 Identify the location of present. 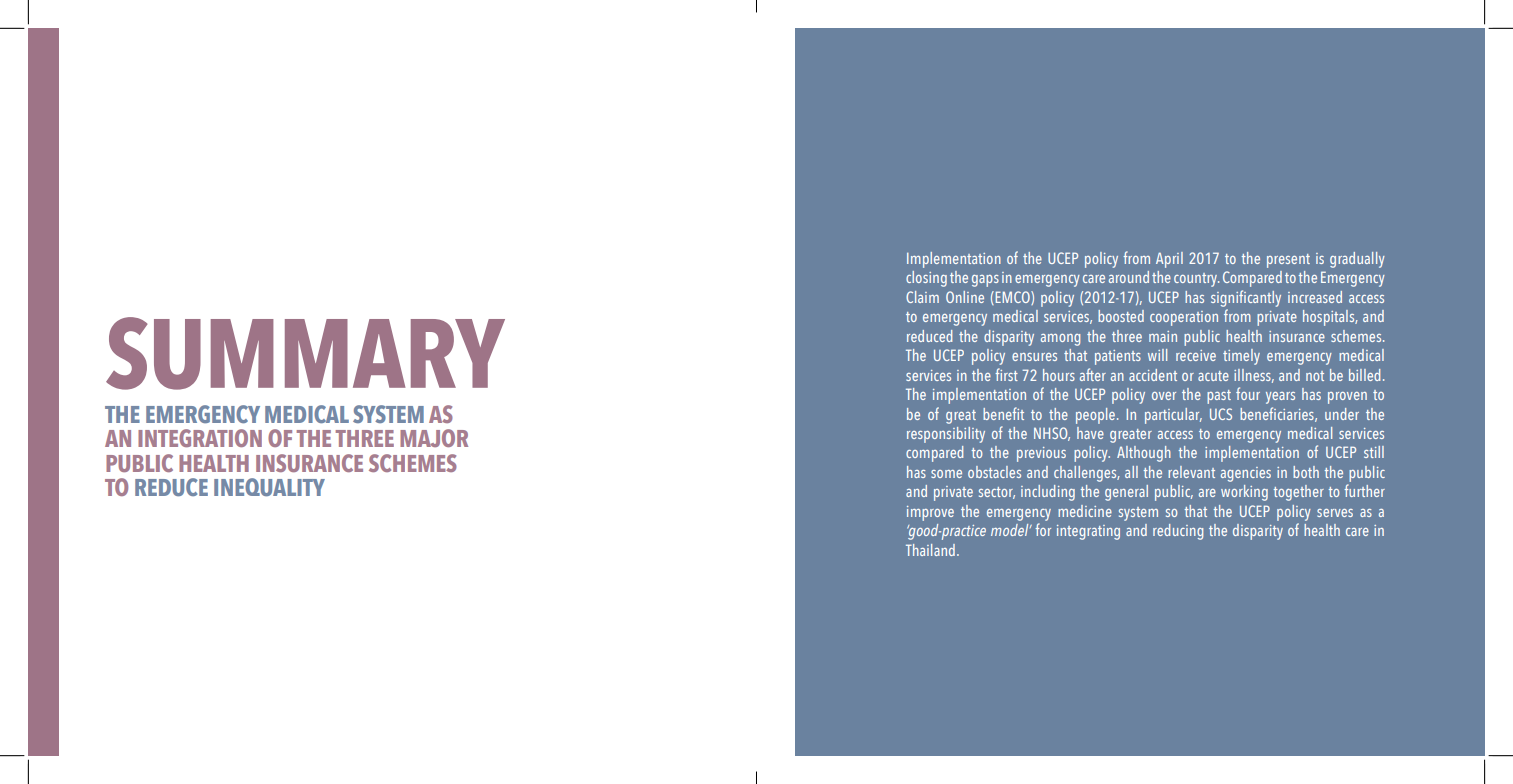
(1288, 261).
